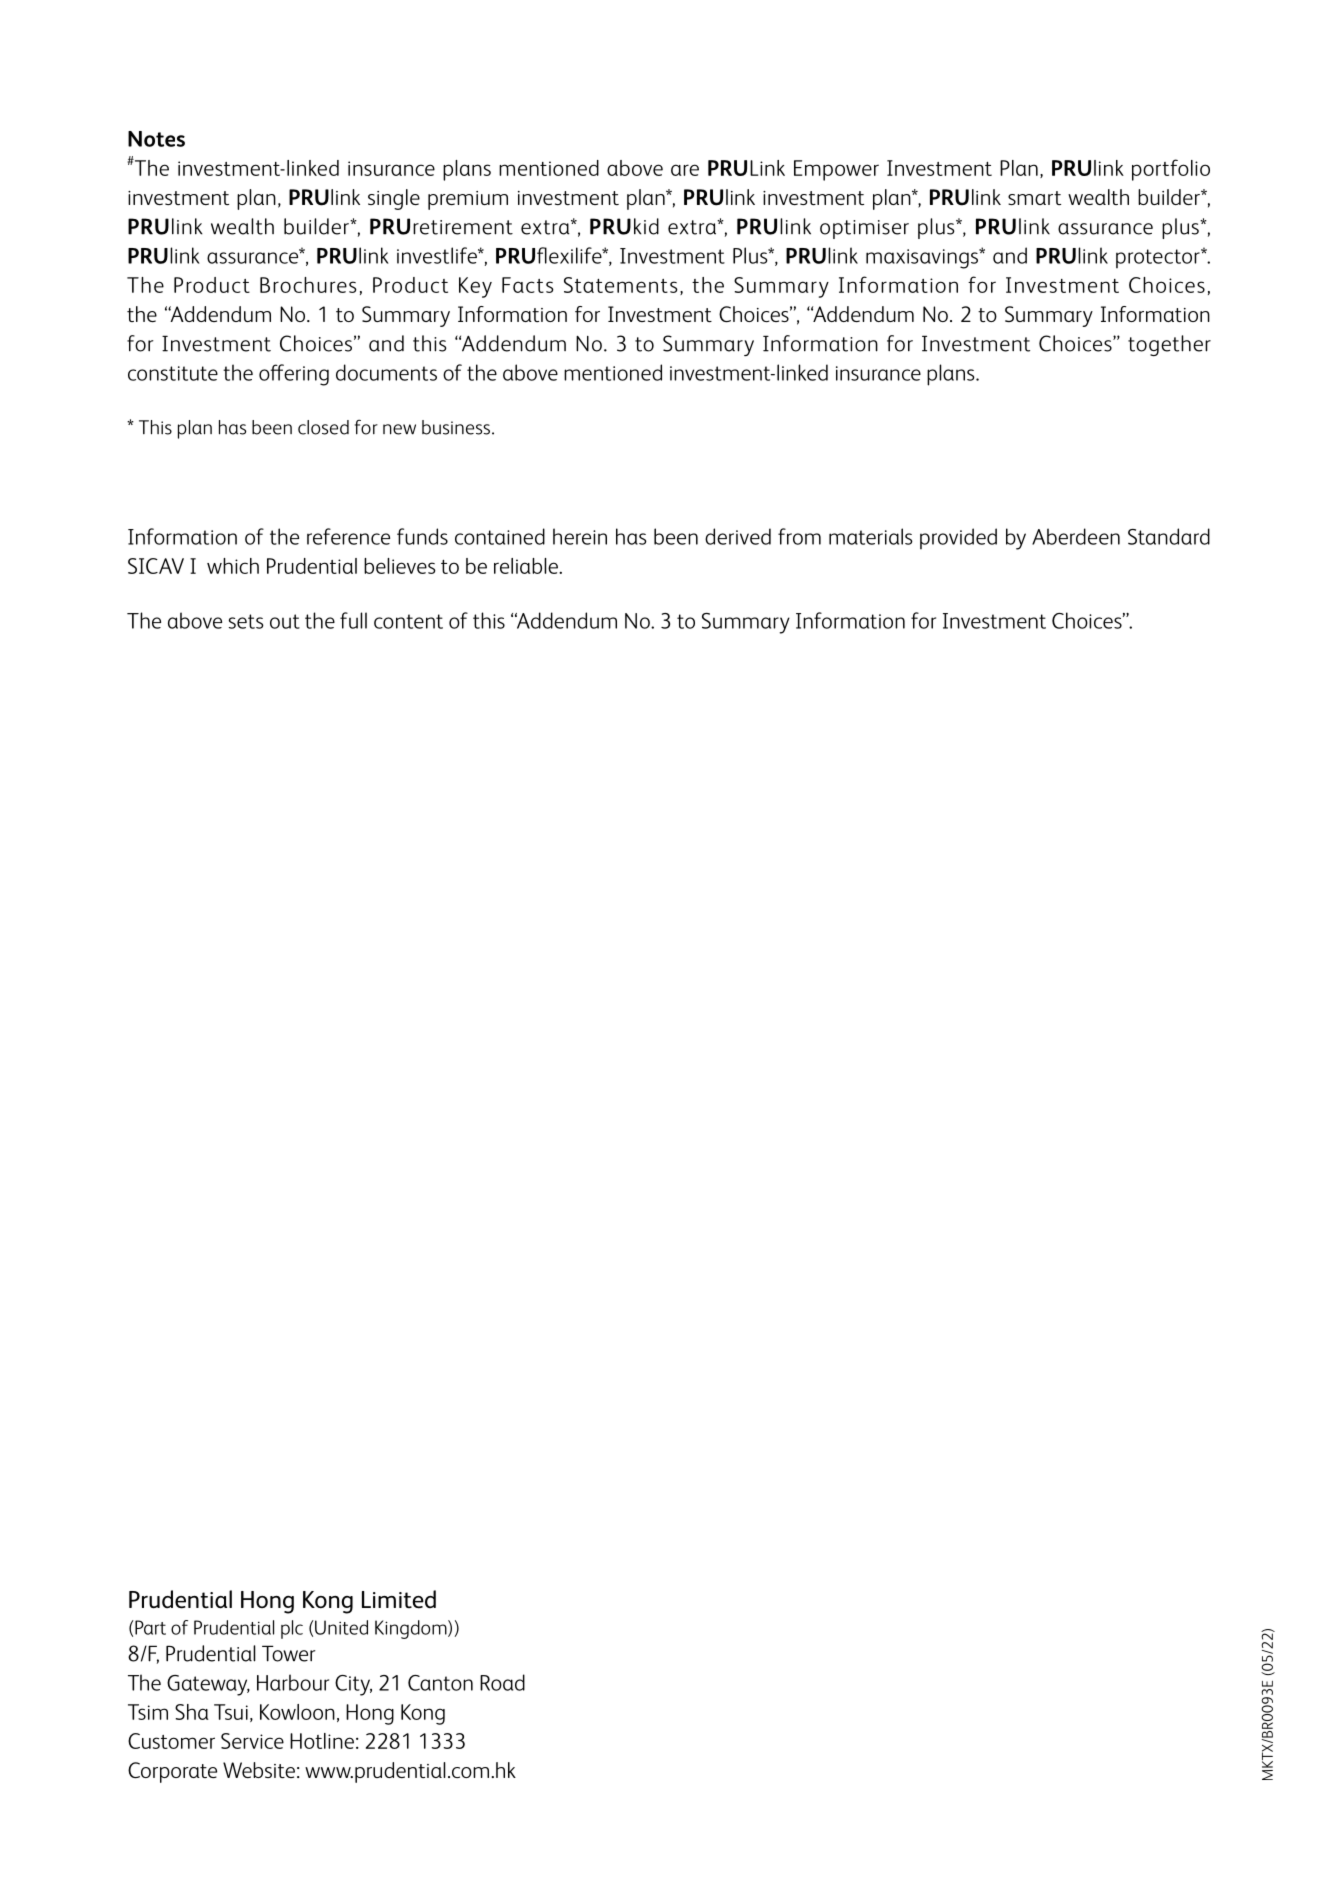 The height and width of the screenshot is (1893, 1339). Describe the element at coordinates (408, 621) in the screenshot. I see `content` at that location.
